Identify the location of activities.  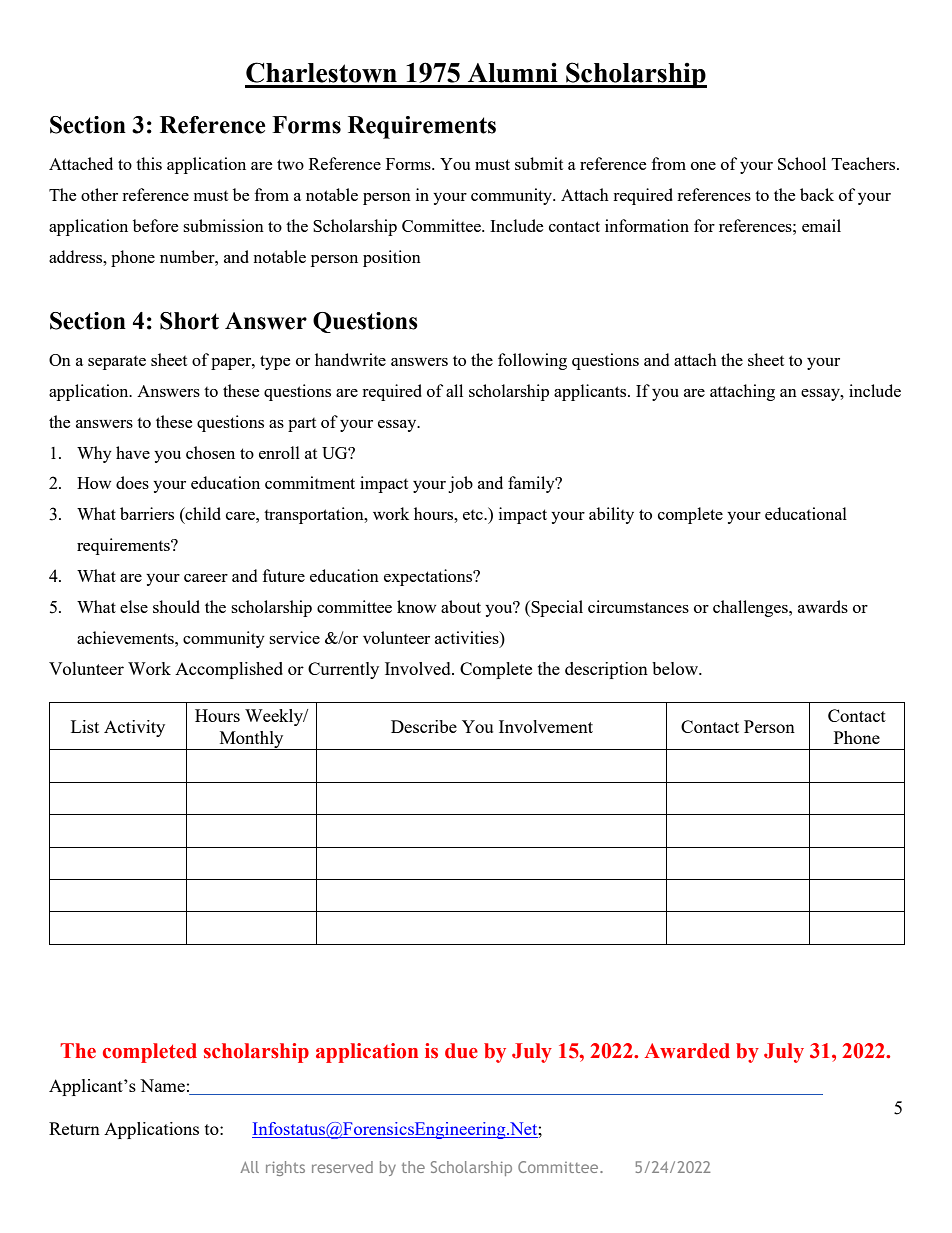
(468, 639).
